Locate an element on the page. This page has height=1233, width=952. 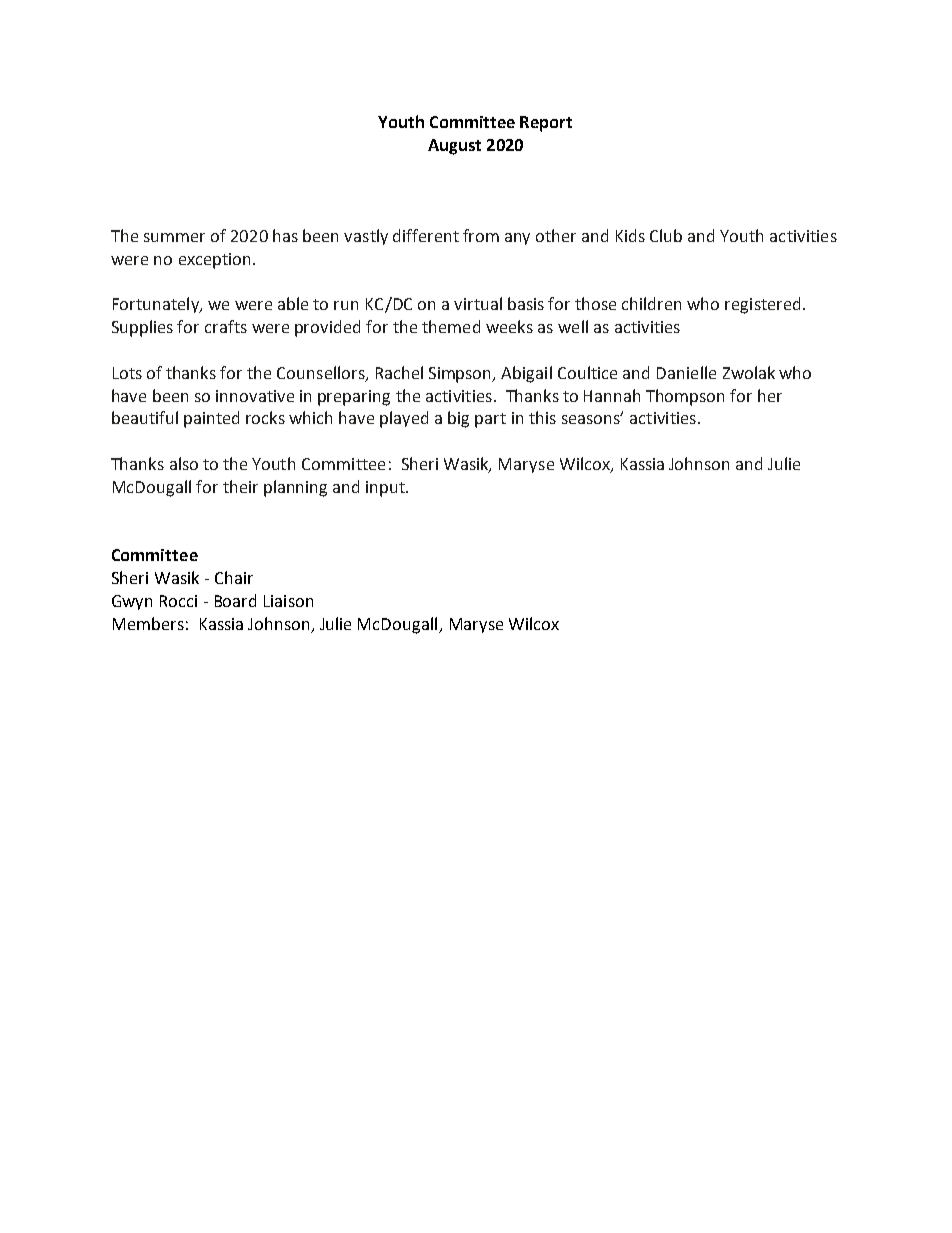
Thompson is located at coordinates (685, 397).
